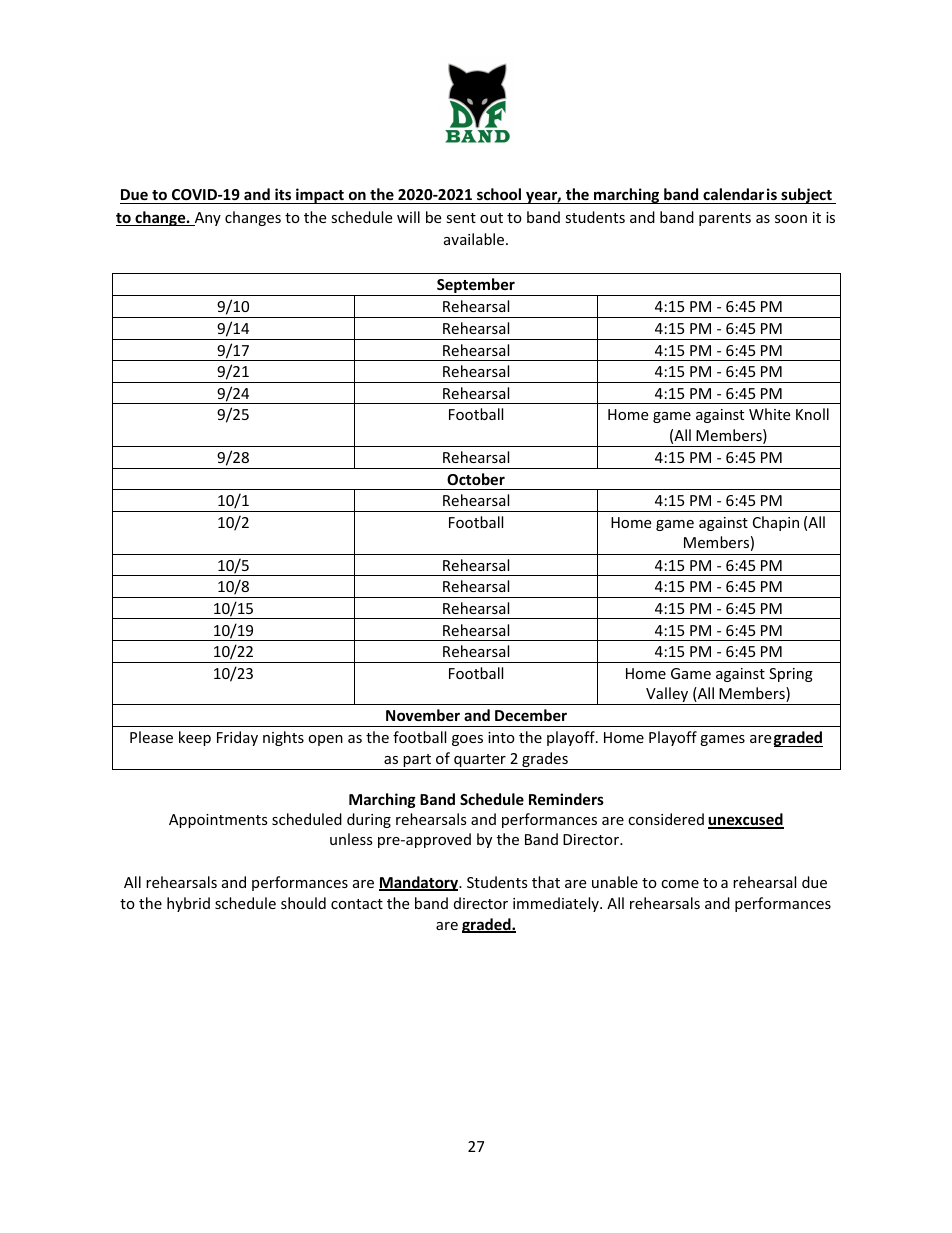  What do you see at coordinates (769, 414) in the screenshot?
I see `White` at bounding box center [769, 414].
